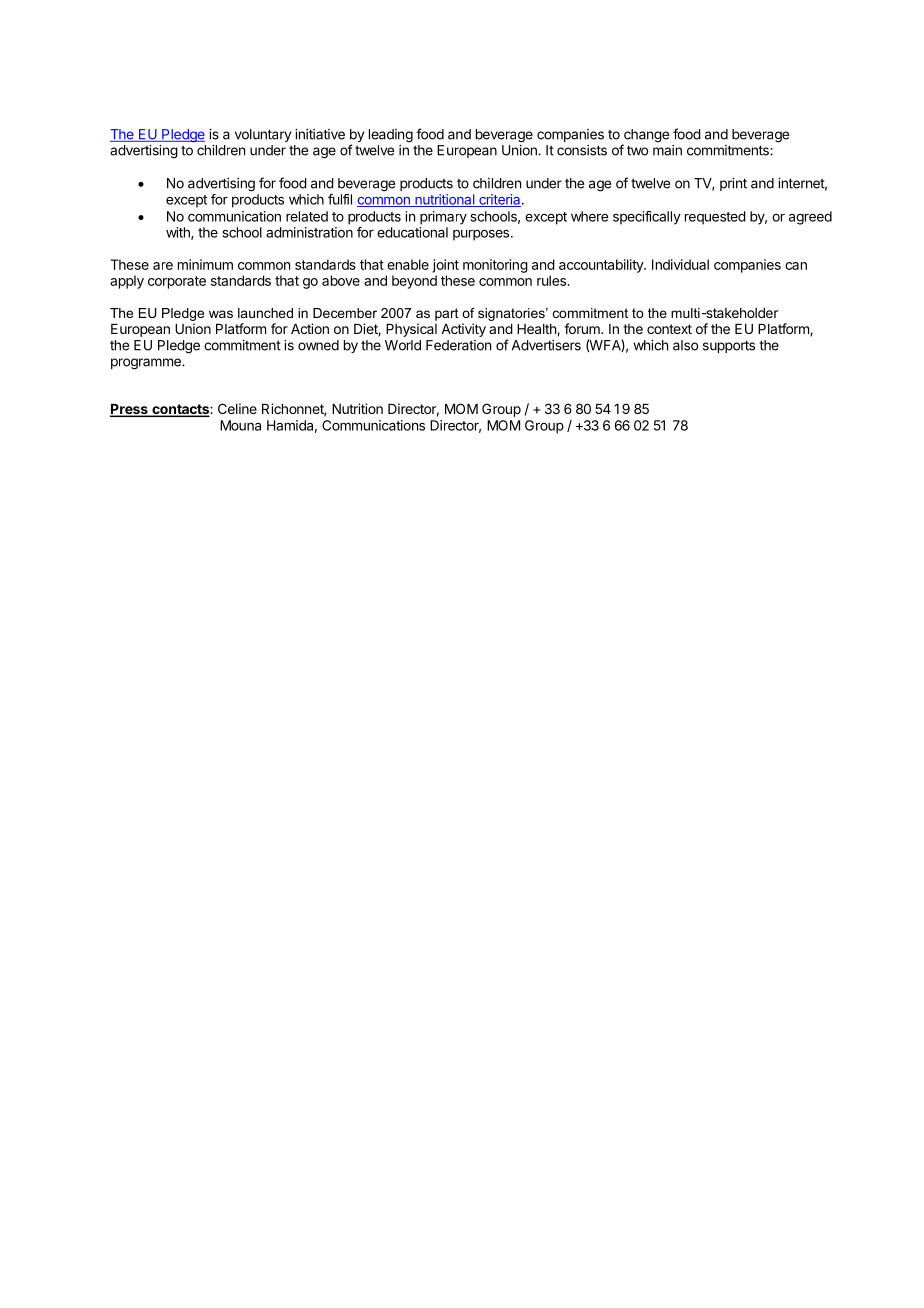 This screenshot has height=1308, width=924. I want to click on main, so click(667, 150).
